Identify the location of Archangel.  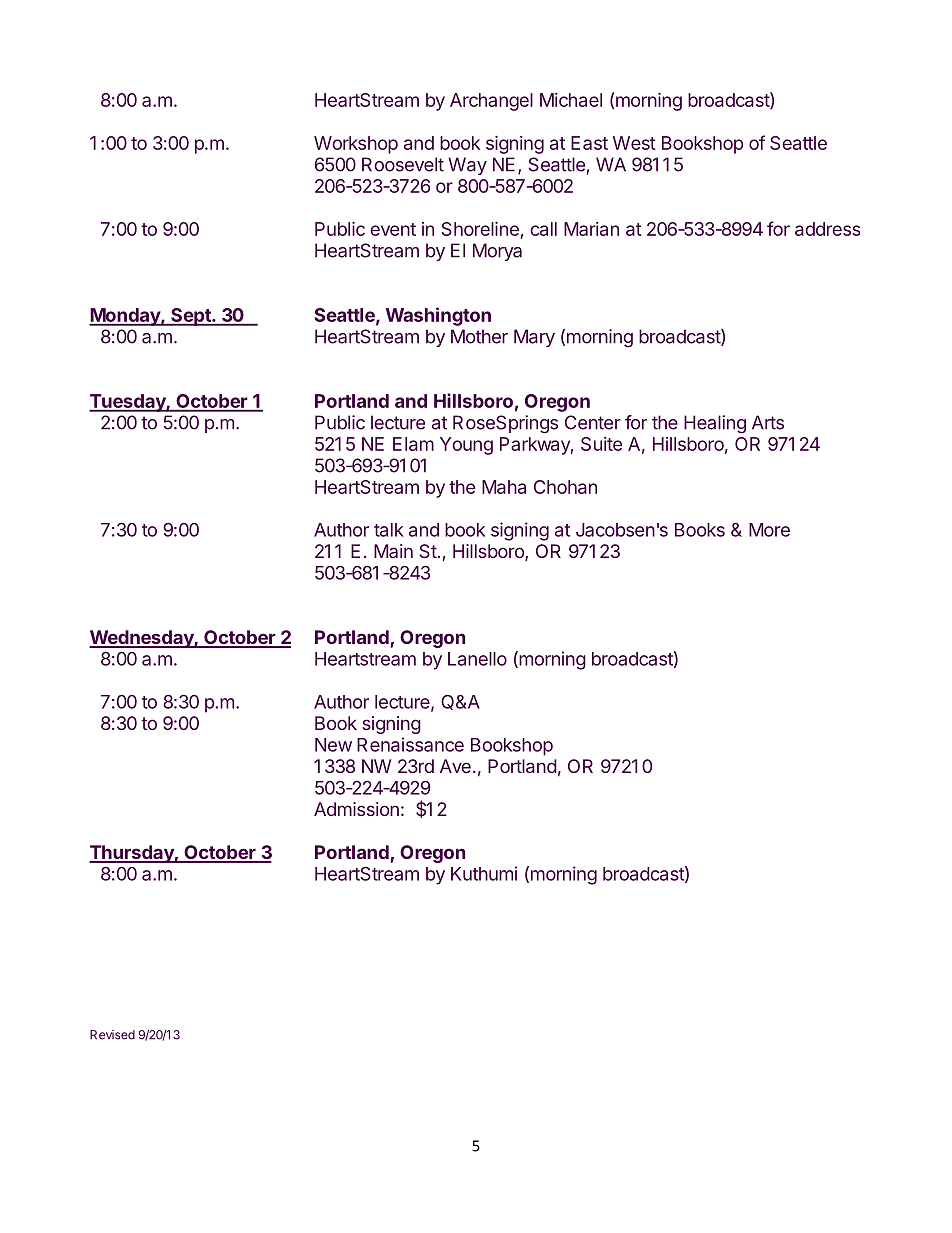
(491, 102).
